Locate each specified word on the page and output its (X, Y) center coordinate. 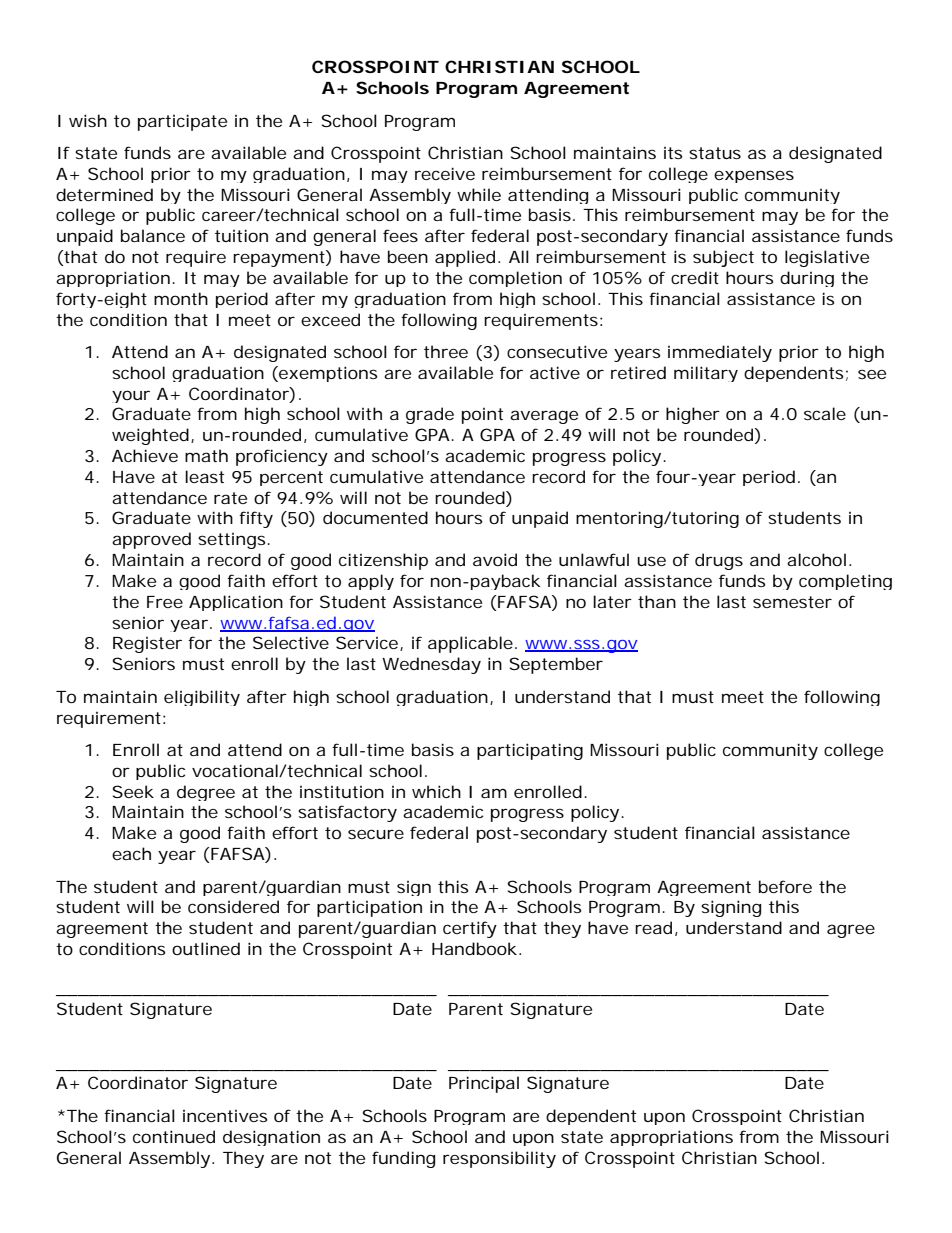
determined (104, 194)
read (656, 928)
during (807, 279)
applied (467, 258)
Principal (484, 1084)
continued (174, 1136)
